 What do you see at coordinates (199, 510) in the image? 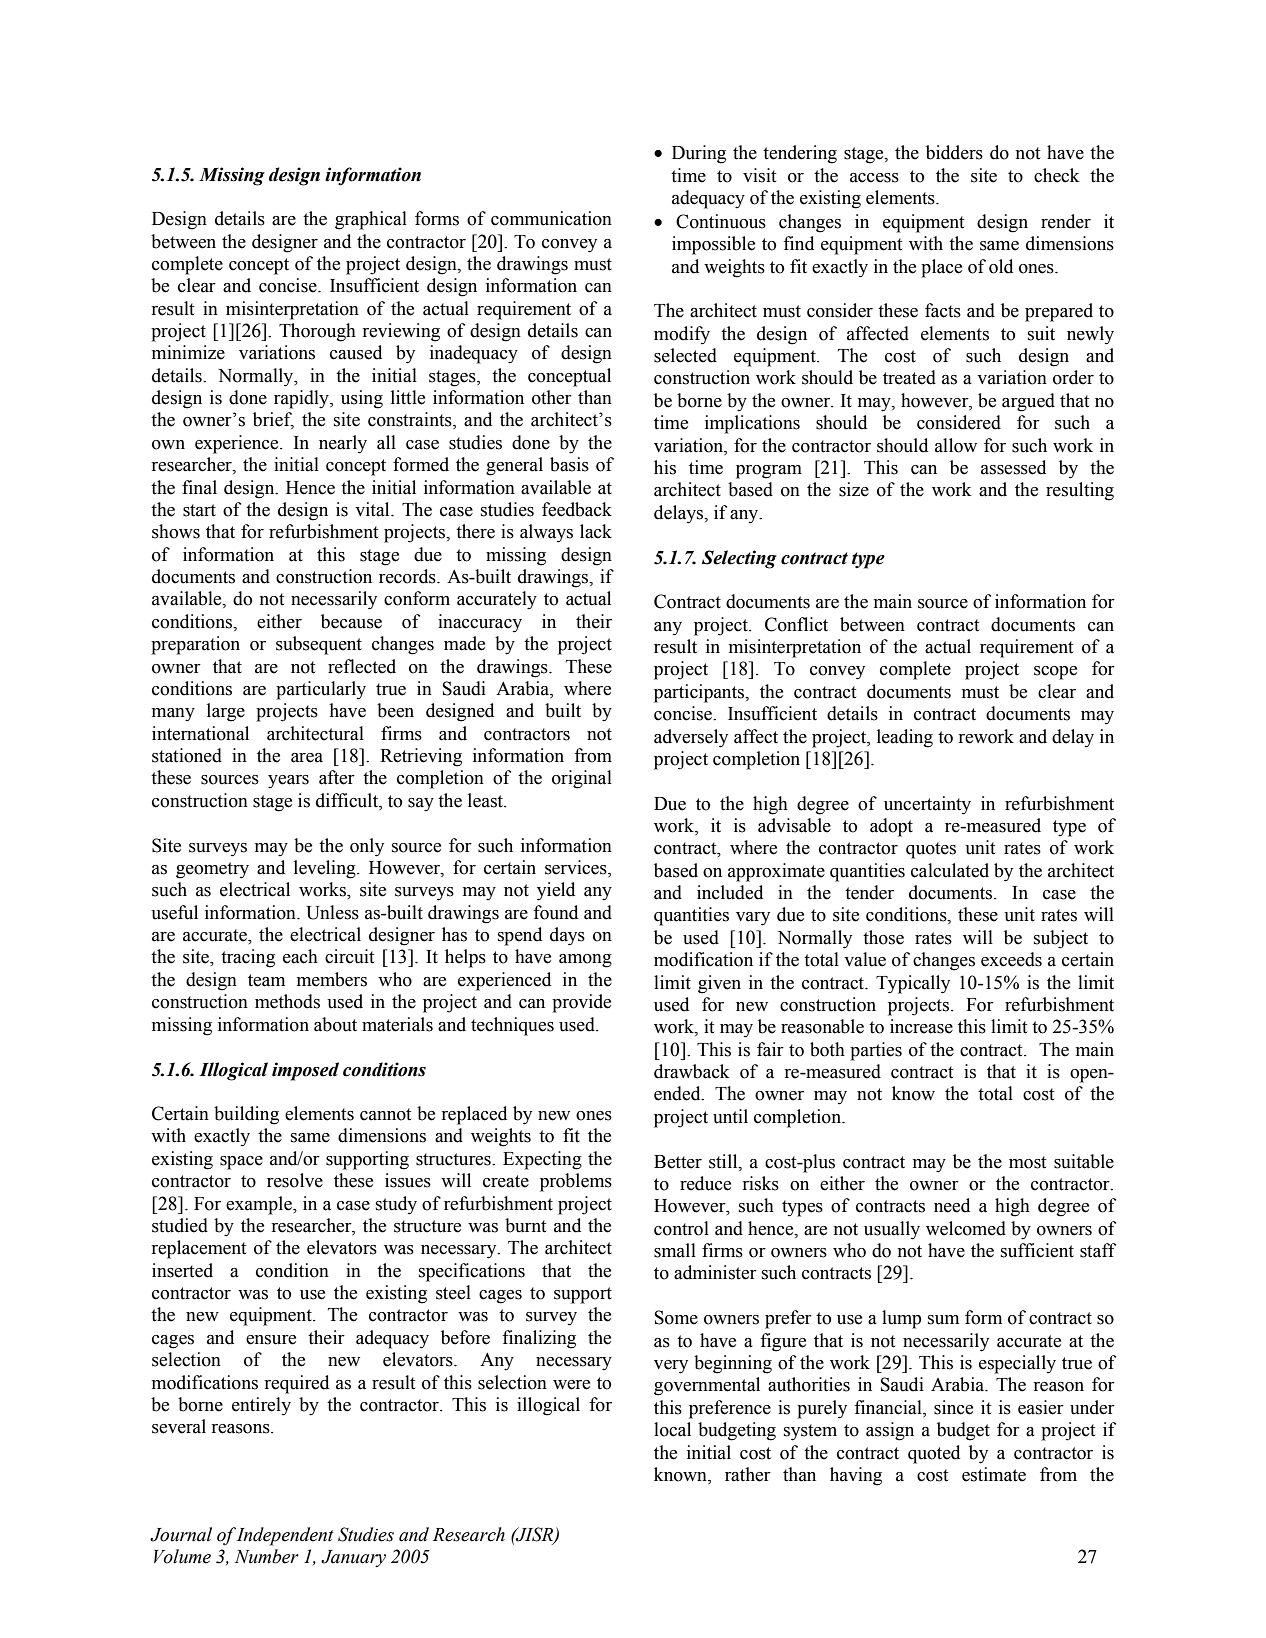
I see `start` at bounding box center [199, 510].
